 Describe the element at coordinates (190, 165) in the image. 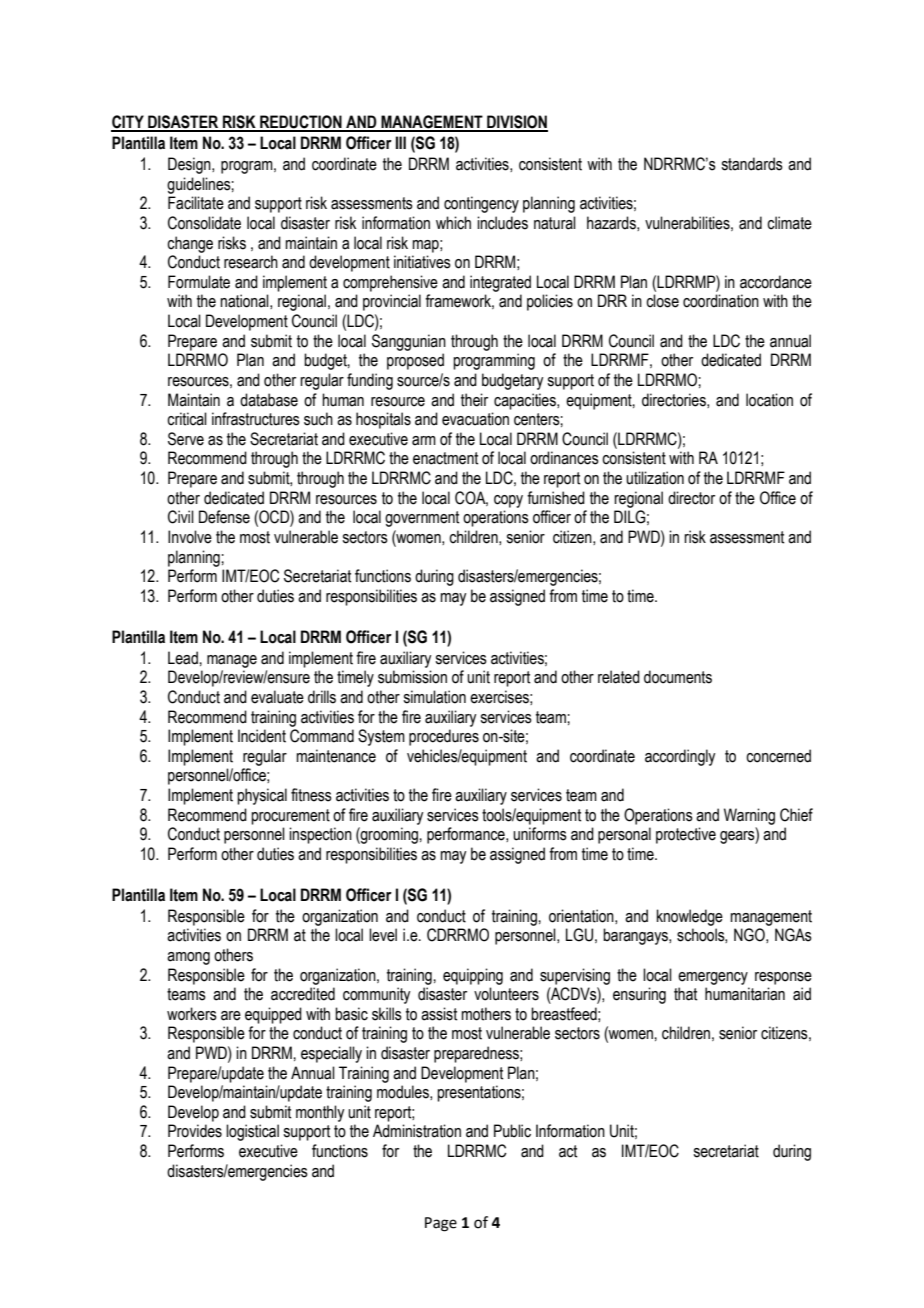

I see `Design` at that location.
